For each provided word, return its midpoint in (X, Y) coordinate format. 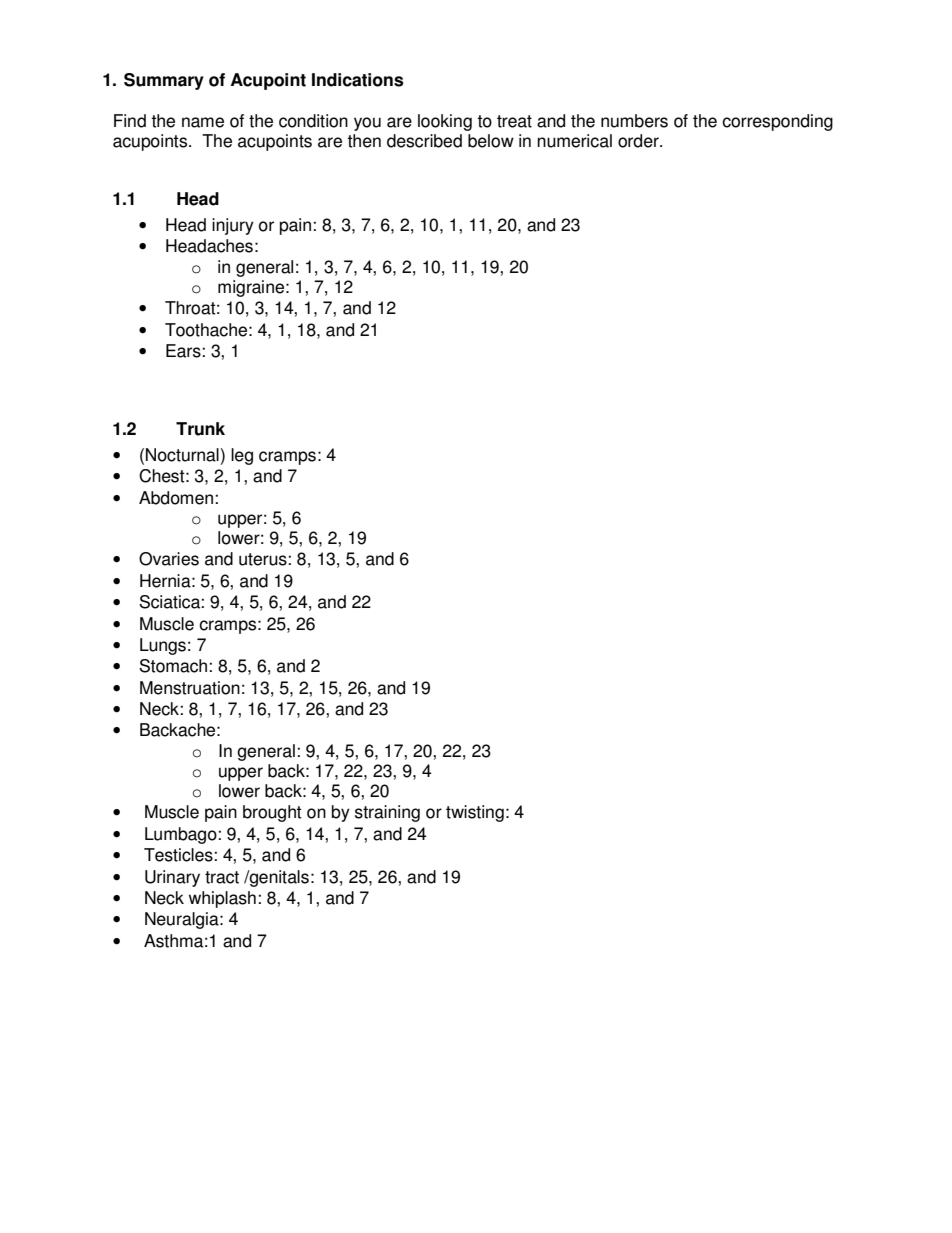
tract (222, 877)
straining (387, 813)
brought (272, 813)
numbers (634, 121)
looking (445, 122)
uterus (263, 559)
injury (233, 226)
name (203, 122)
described (424, 141)
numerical (574, 141)
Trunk (200, 429)
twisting (475, 813)
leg (242, 456)
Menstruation (190, 688)
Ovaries (169, 559)
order (639, 141)
